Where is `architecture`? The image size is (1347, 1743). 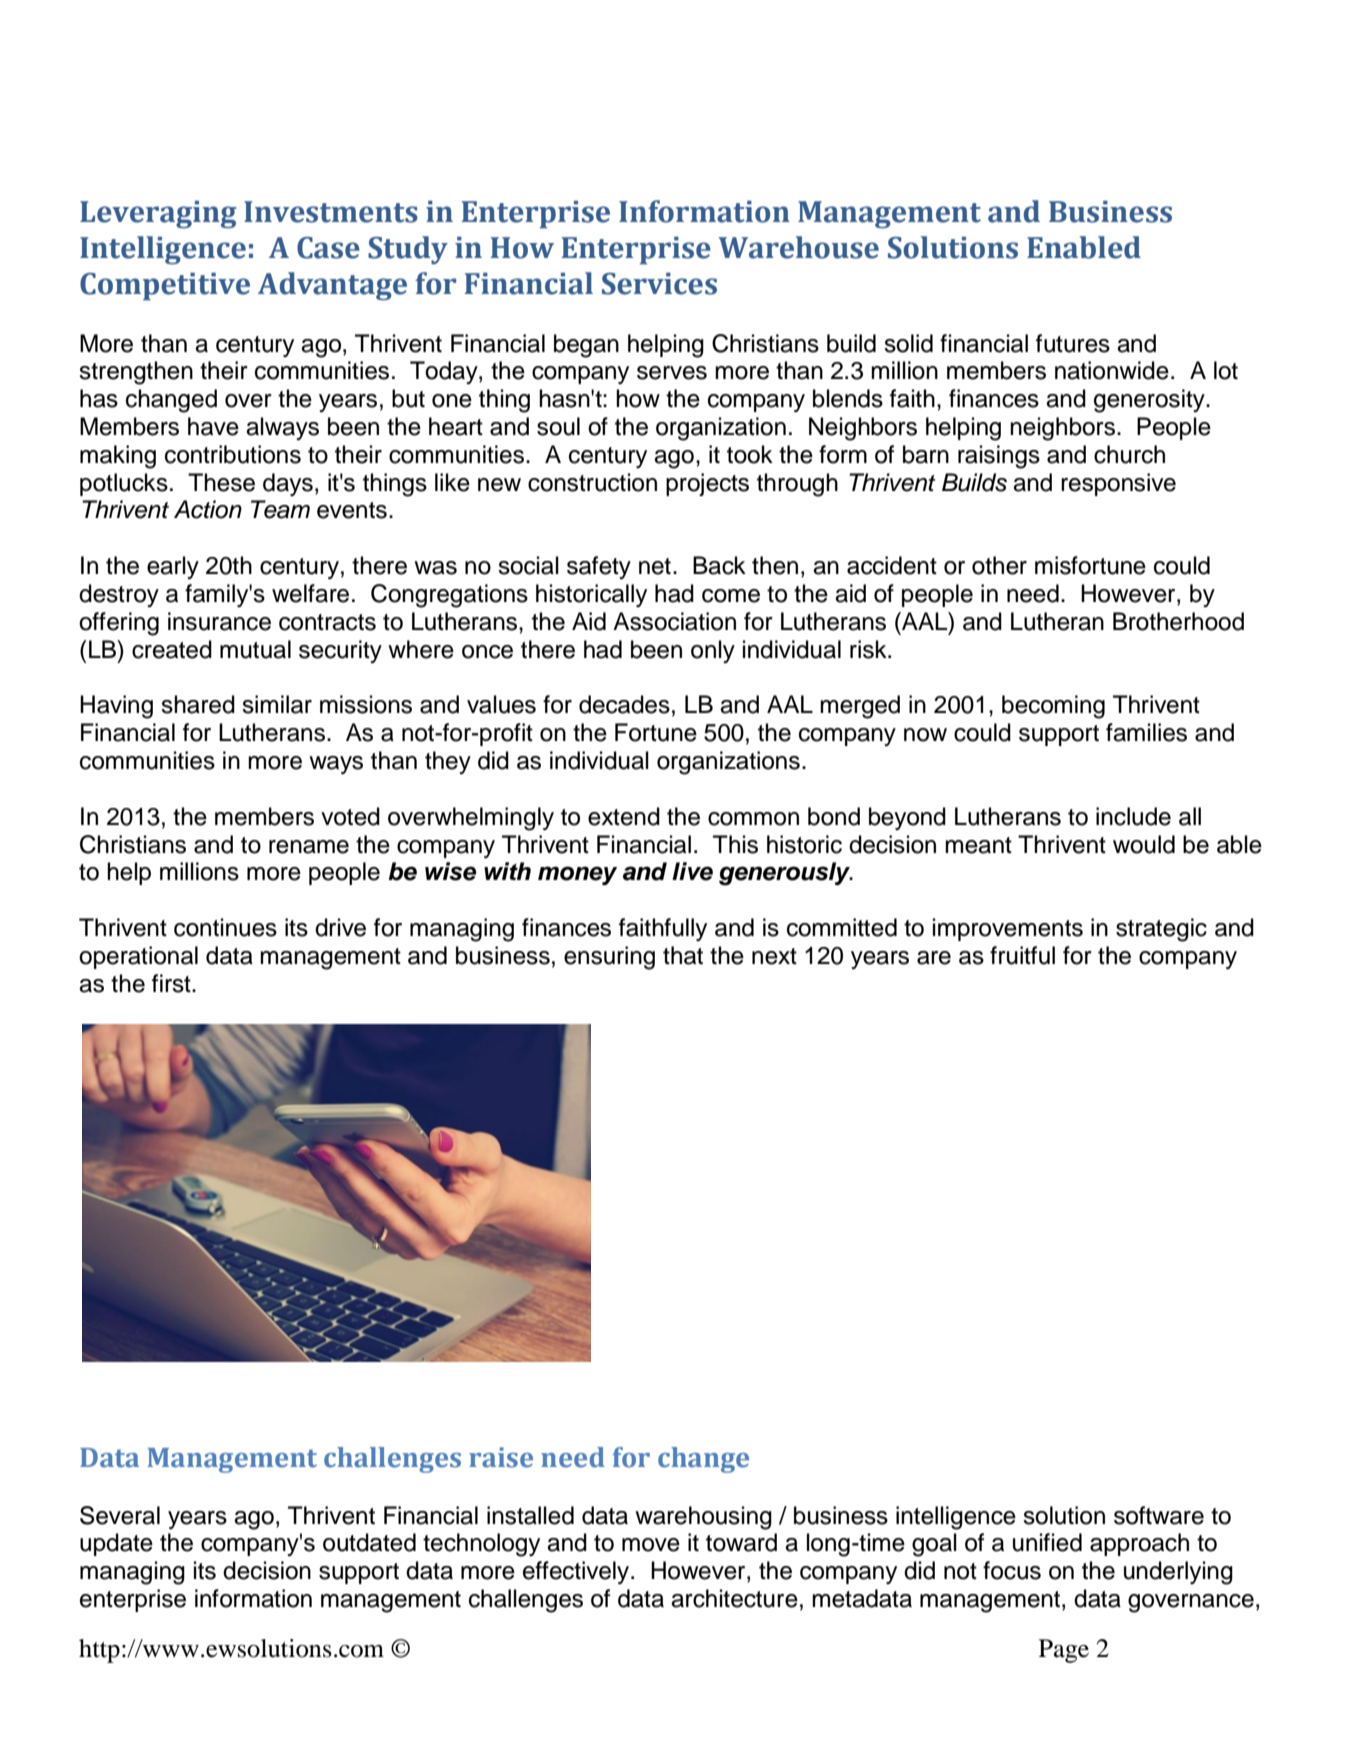
architecture is located at coordinates (734, 1598).
